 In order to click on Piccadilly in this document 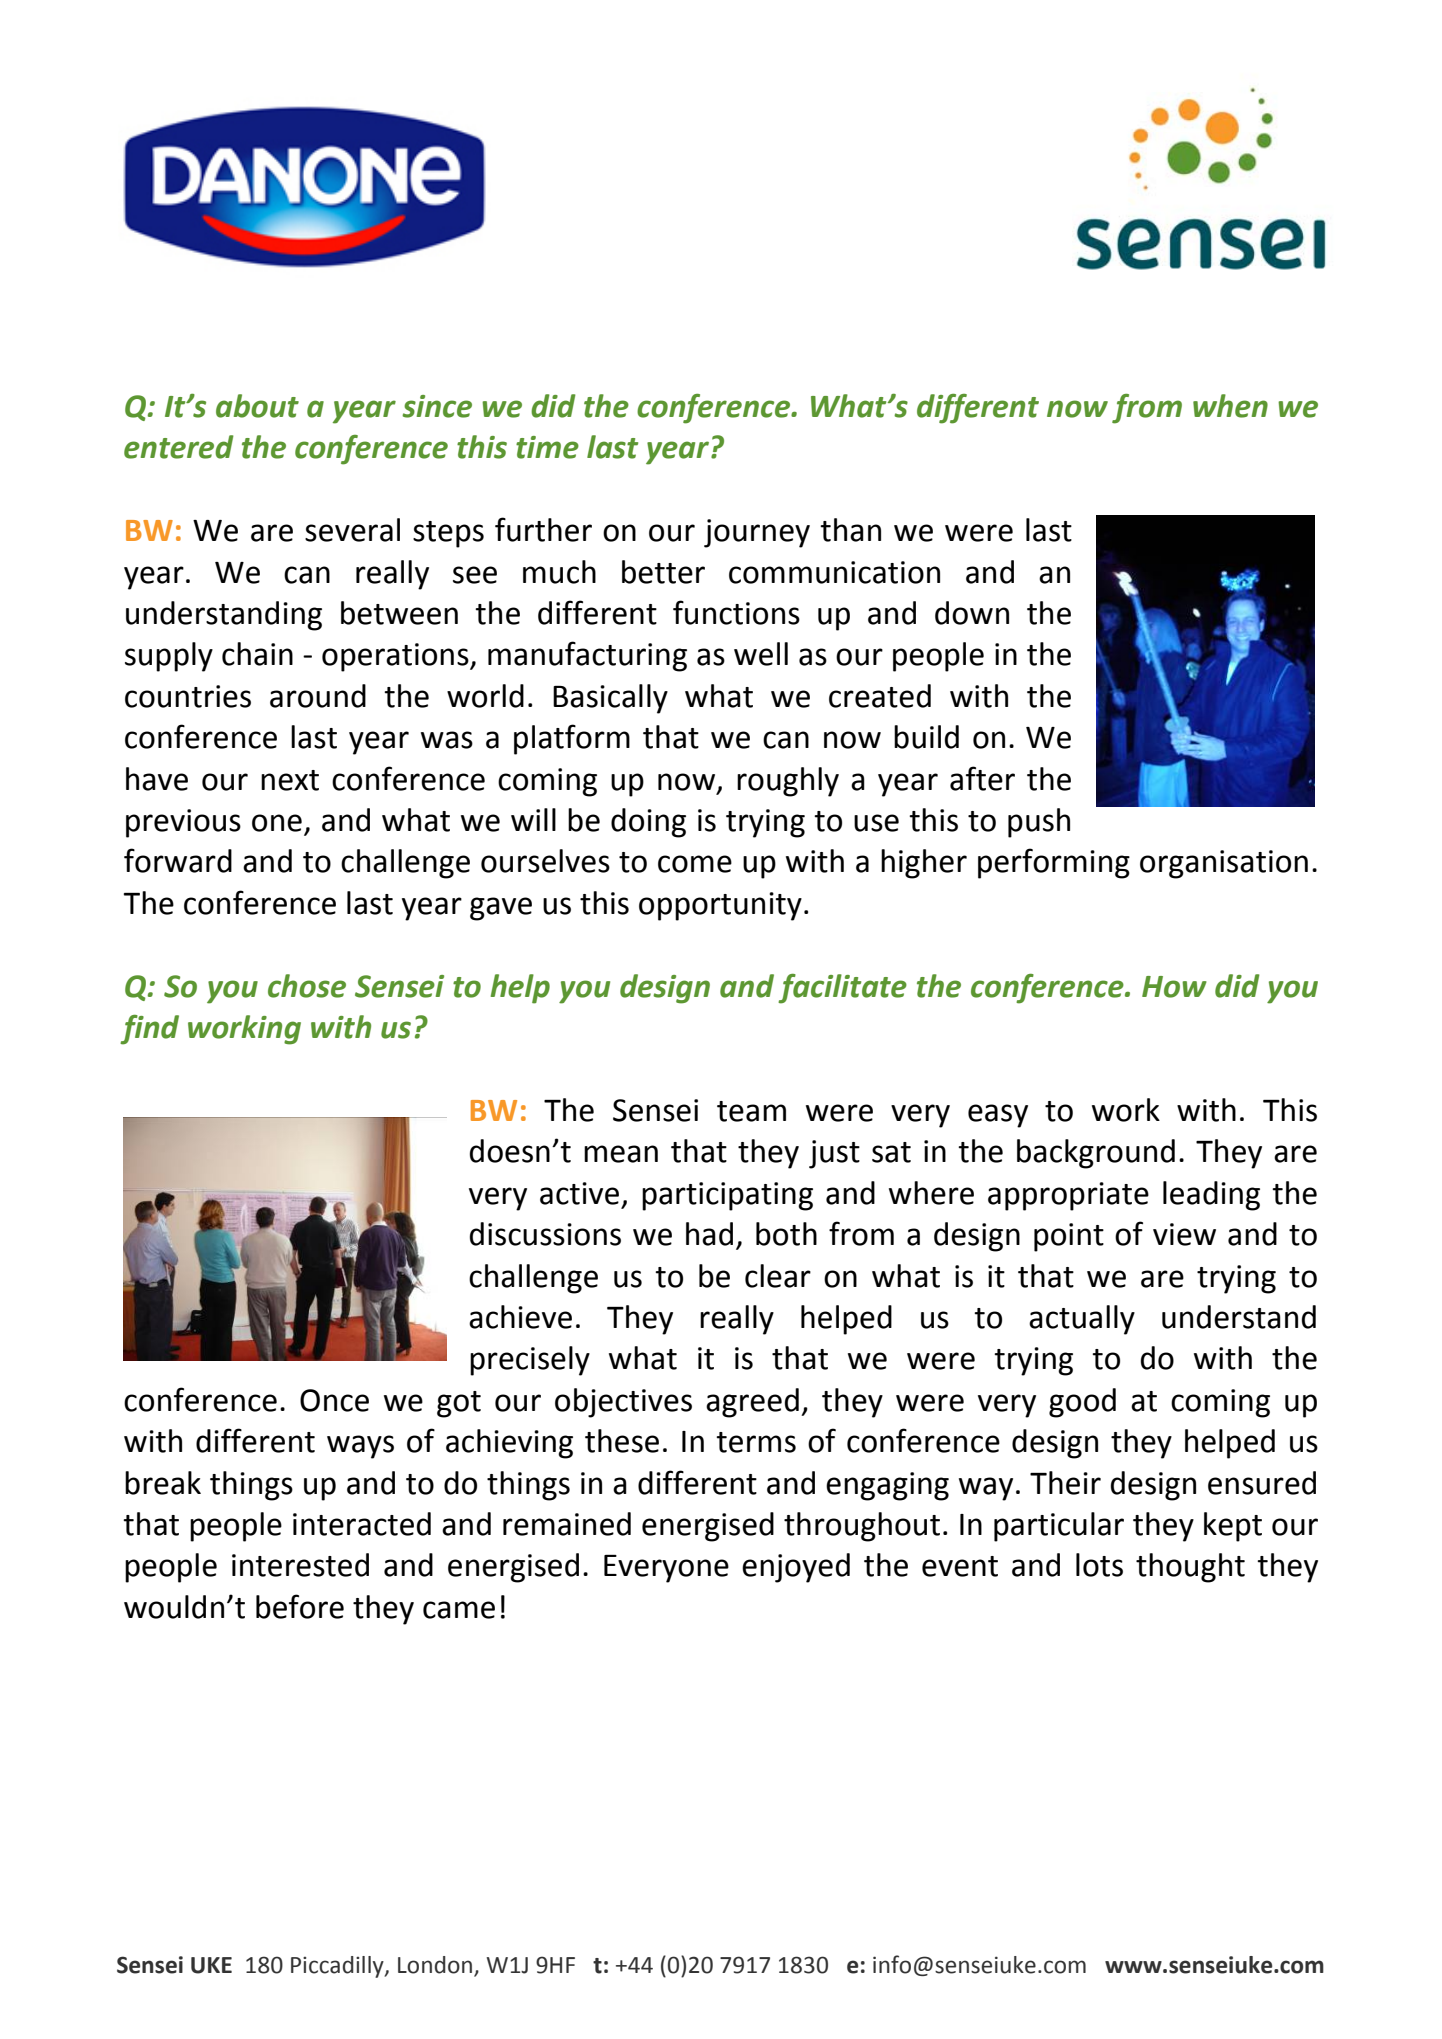, I will do `click(338, 1967)`.
